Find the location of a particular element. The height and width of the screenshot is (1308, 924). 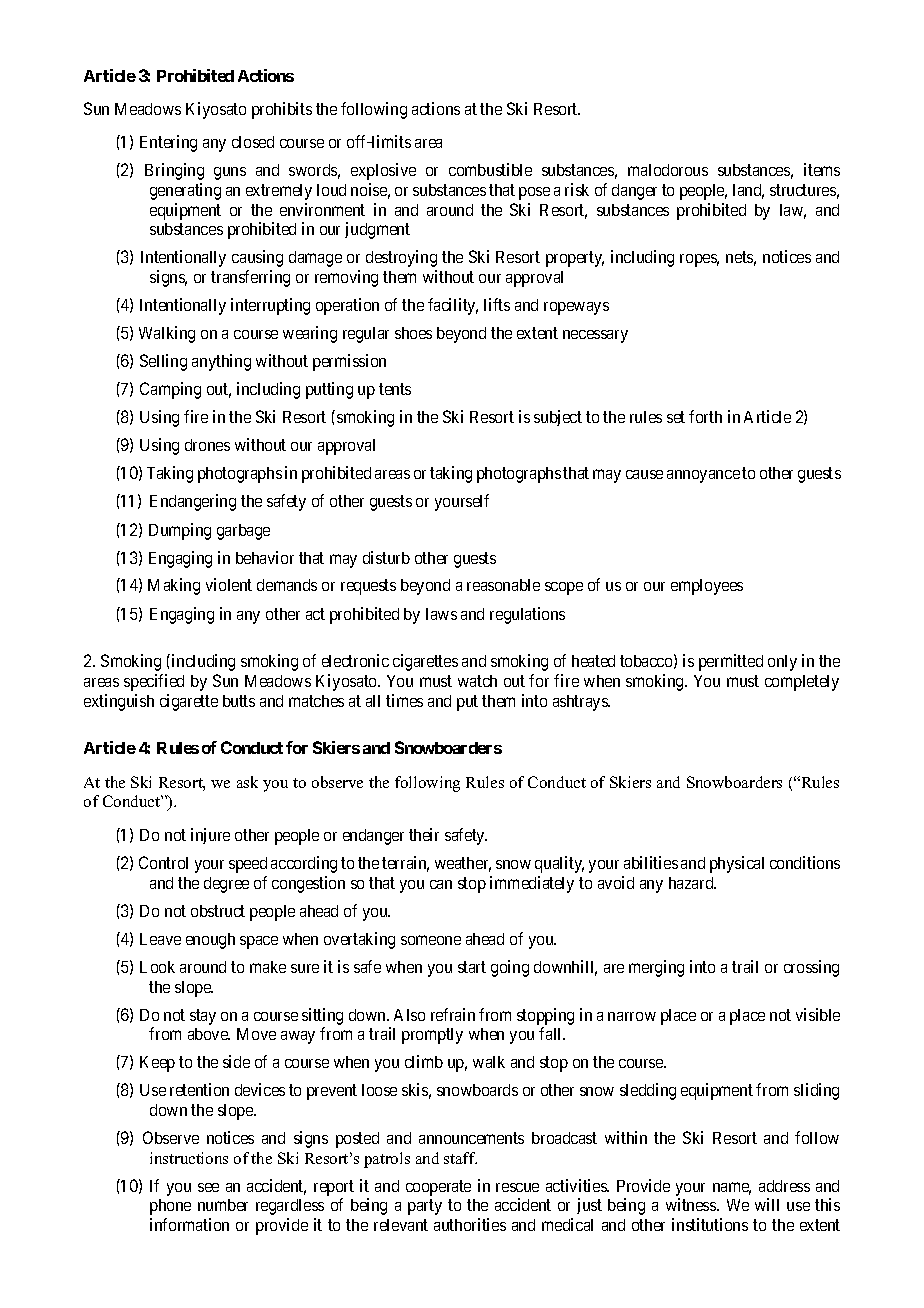

ask is located at coordinates (247, 782).
